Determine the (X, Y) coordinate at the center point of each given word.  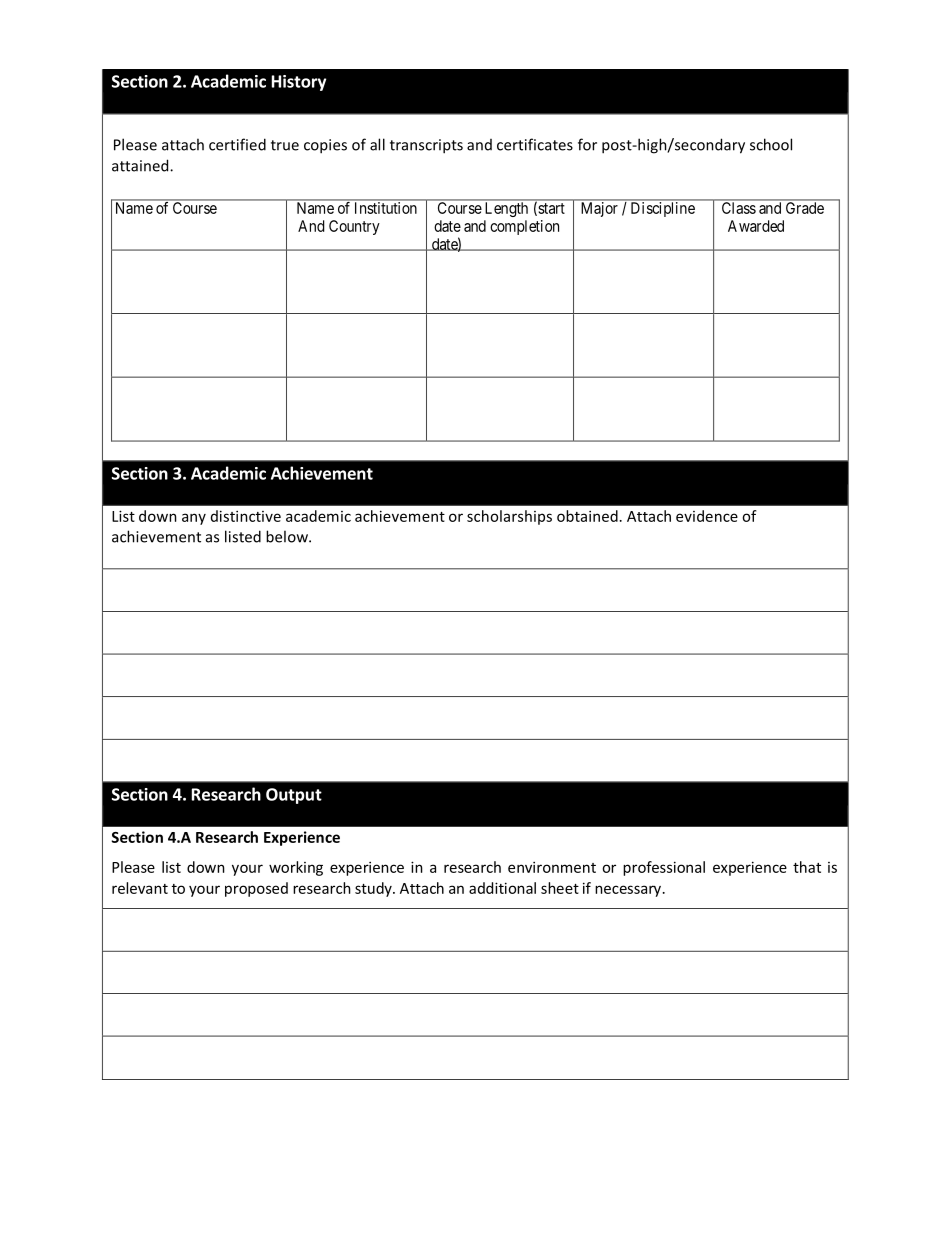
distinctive (246, 516)
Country (354, 227)
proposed (256, 889)
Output (294, 796)
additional (502, 888)
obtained (587, 516)
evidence (707, 516)
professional (664, 868)
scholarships (509, 517)
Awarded (756, 226)
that (807, 867)
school (771, 144)
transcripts (426, 146)
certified (237, 144)
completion (524, 227)
